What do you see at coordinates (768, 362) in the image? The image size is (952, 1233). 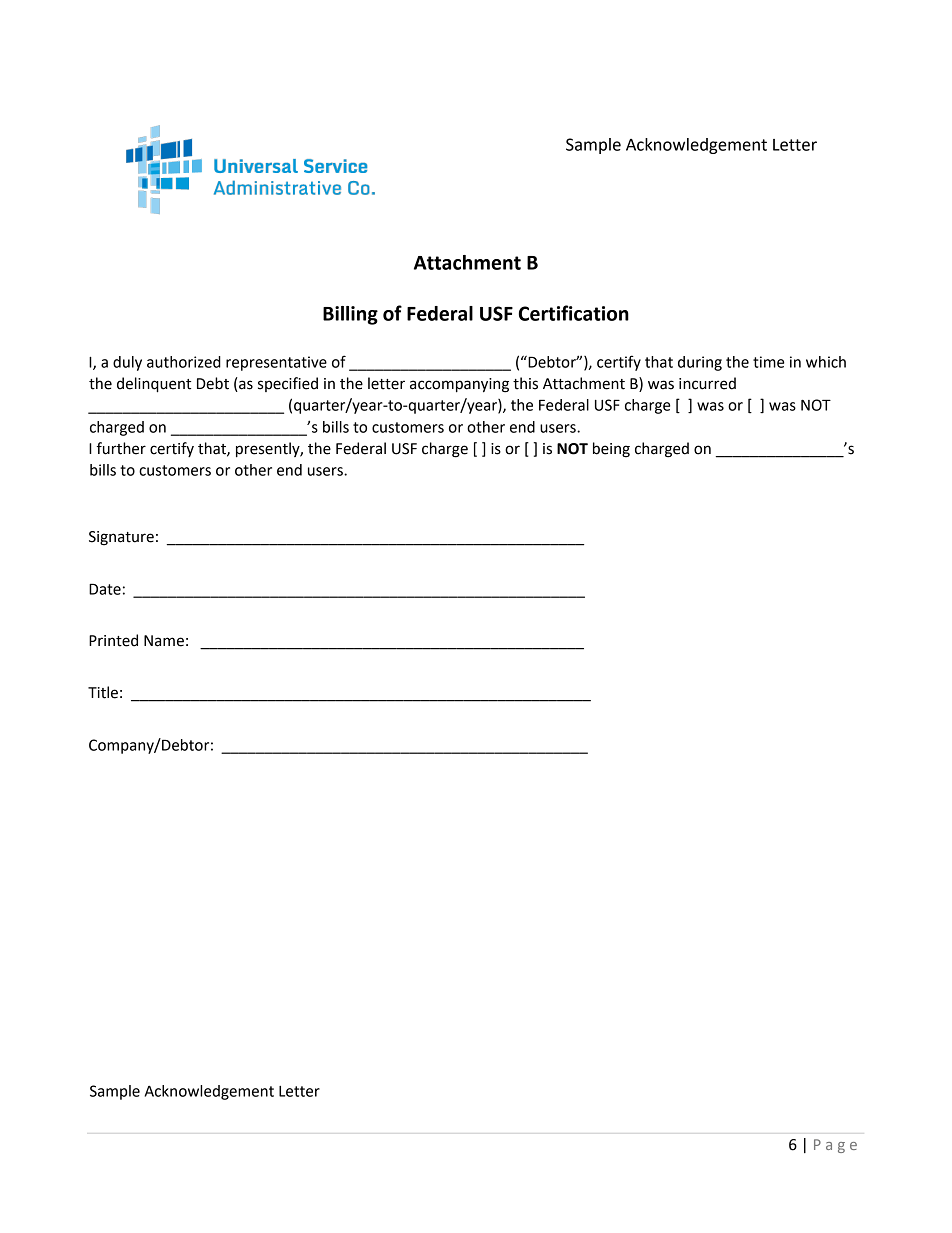 I see `time` at bounding box center [768, 362].
